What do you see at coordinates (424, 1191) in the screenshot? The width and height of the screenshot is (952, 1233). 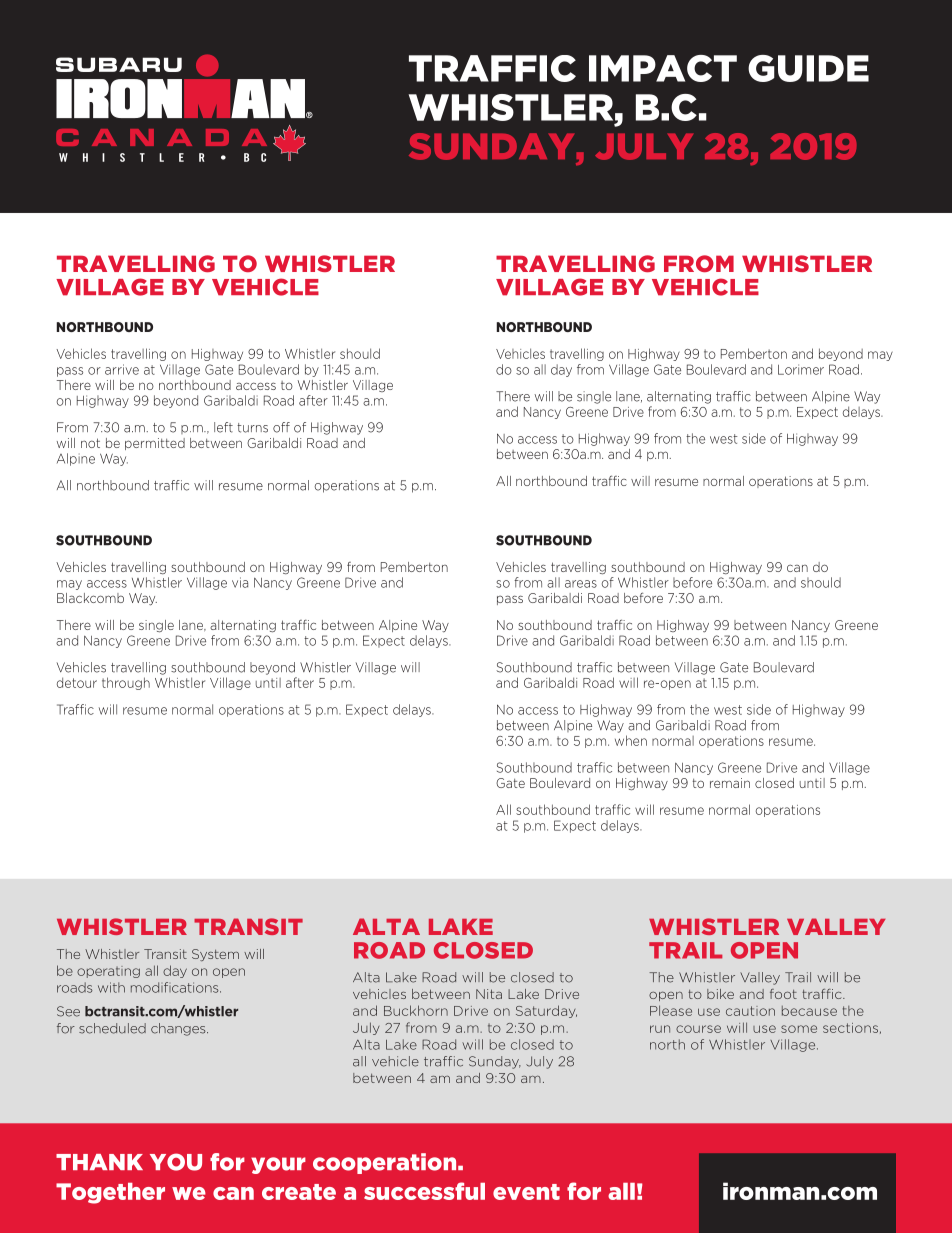 I see `successful` at bounding box center [424, 1191].
